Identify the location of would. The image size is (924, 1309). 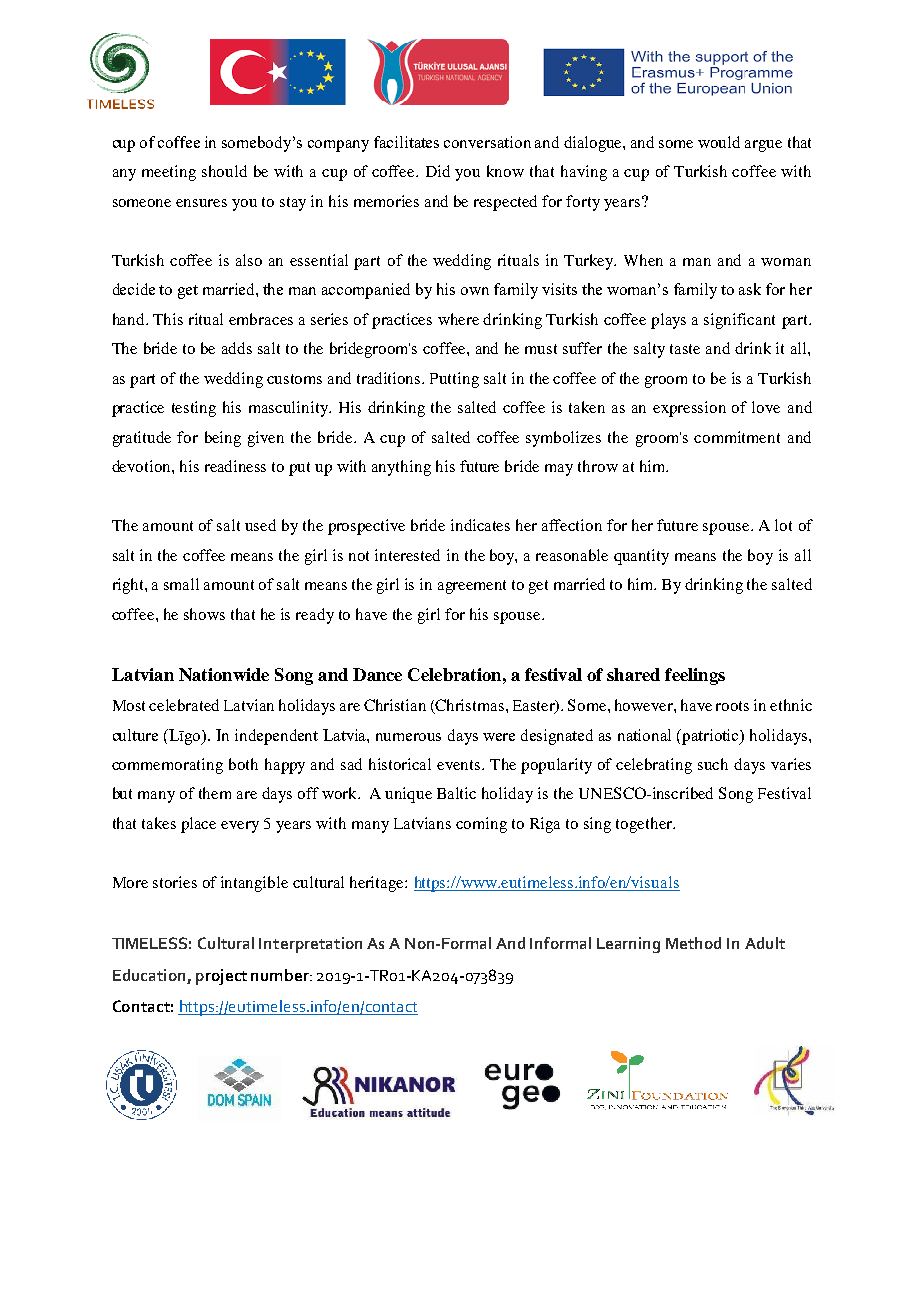
(719, 142).
